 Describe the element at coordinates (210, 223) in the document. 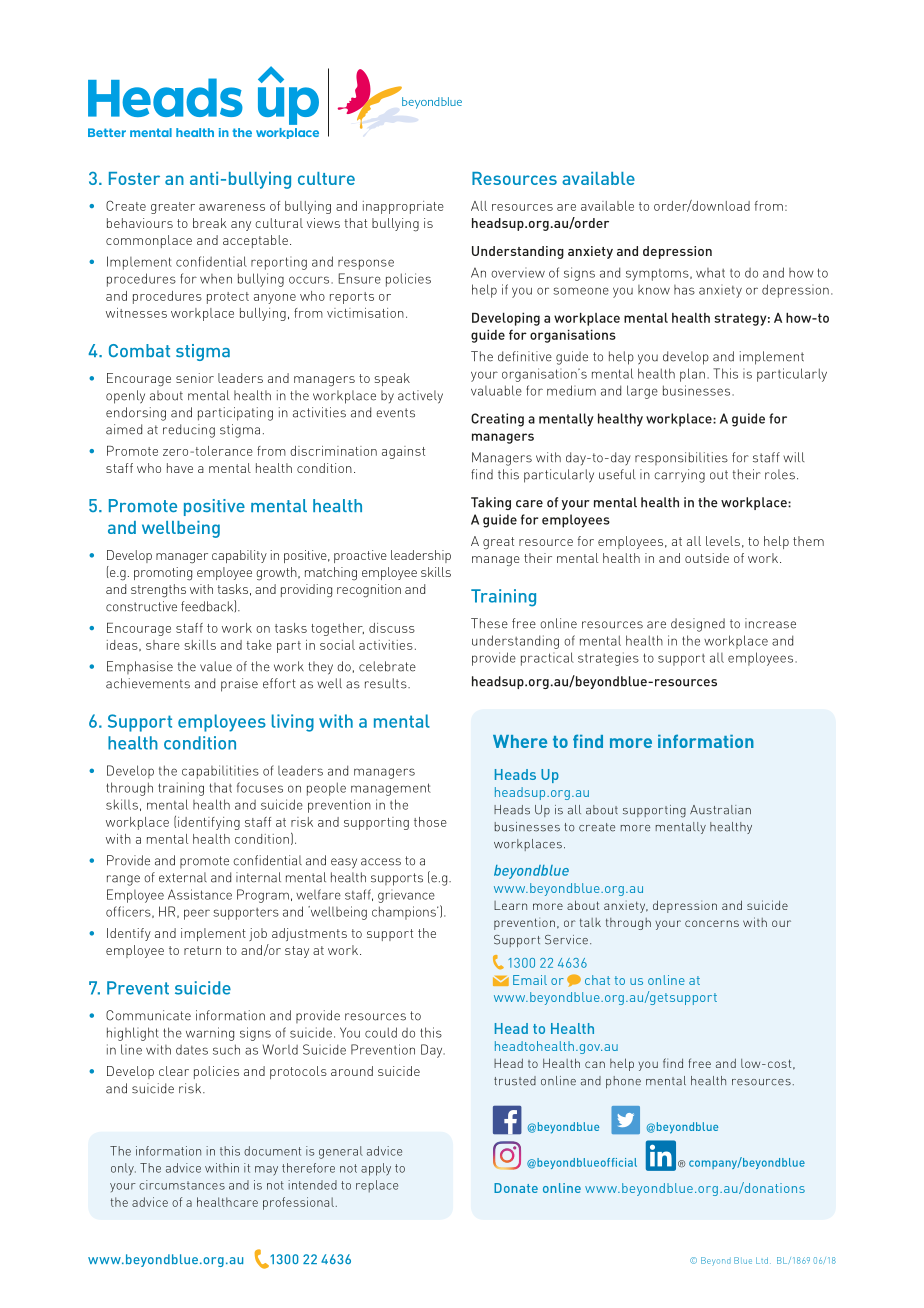

I see `break` at that location.
